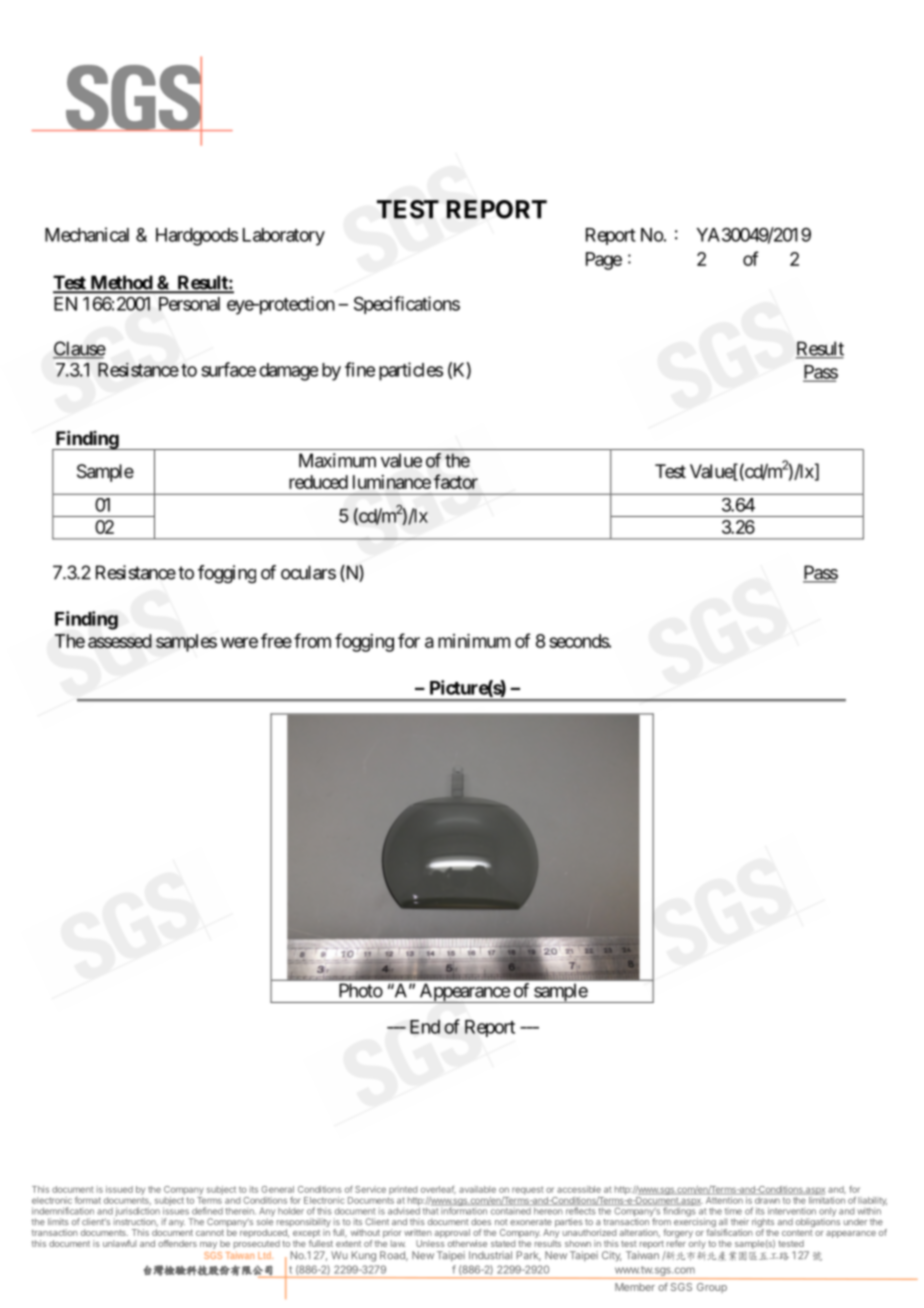  Describe the element at coordinates (120, 641) in the image. I see `assessed` at that location.
